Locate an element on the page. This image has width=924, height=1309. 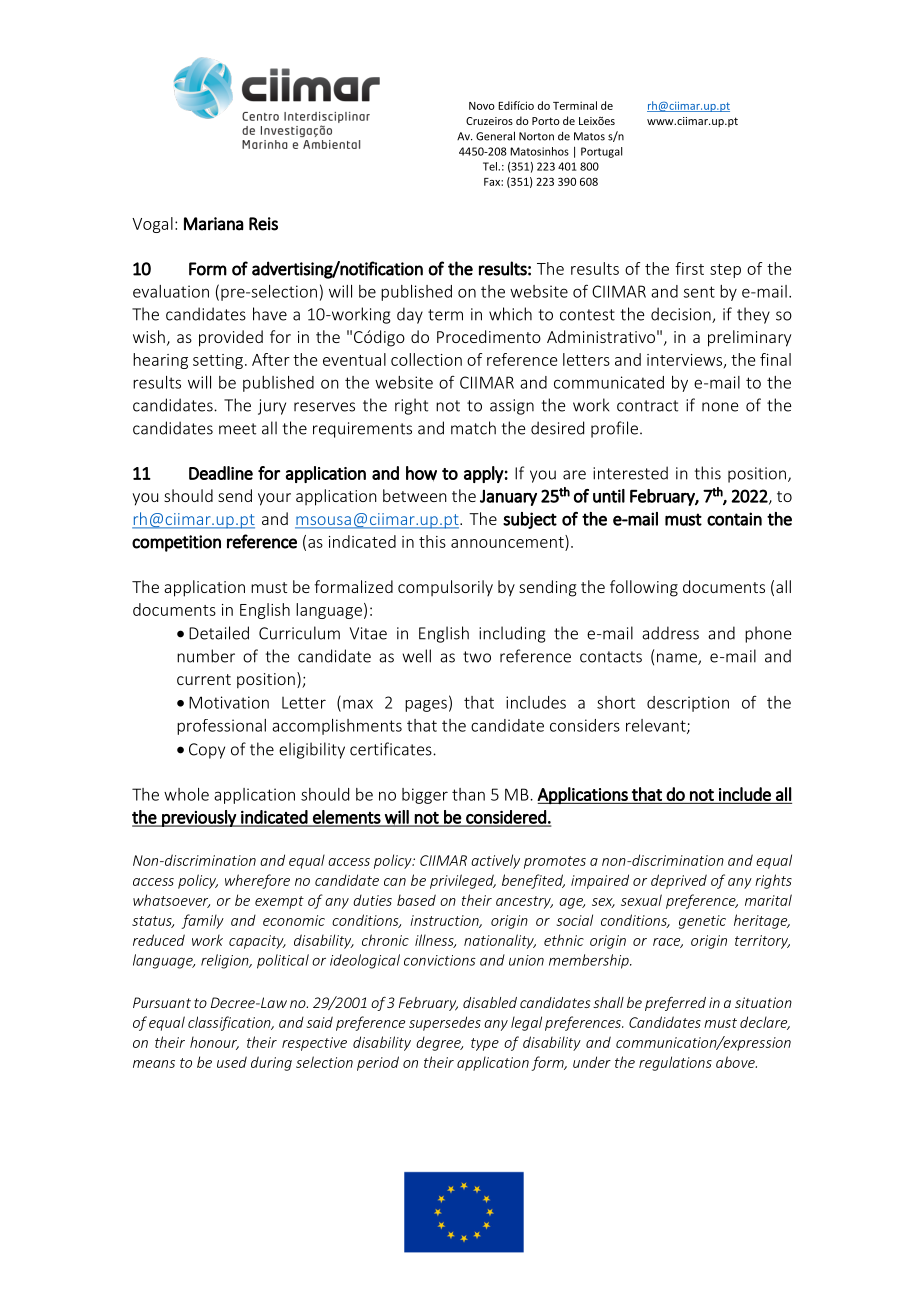
Portugal is located at coordinates (601, 152).
